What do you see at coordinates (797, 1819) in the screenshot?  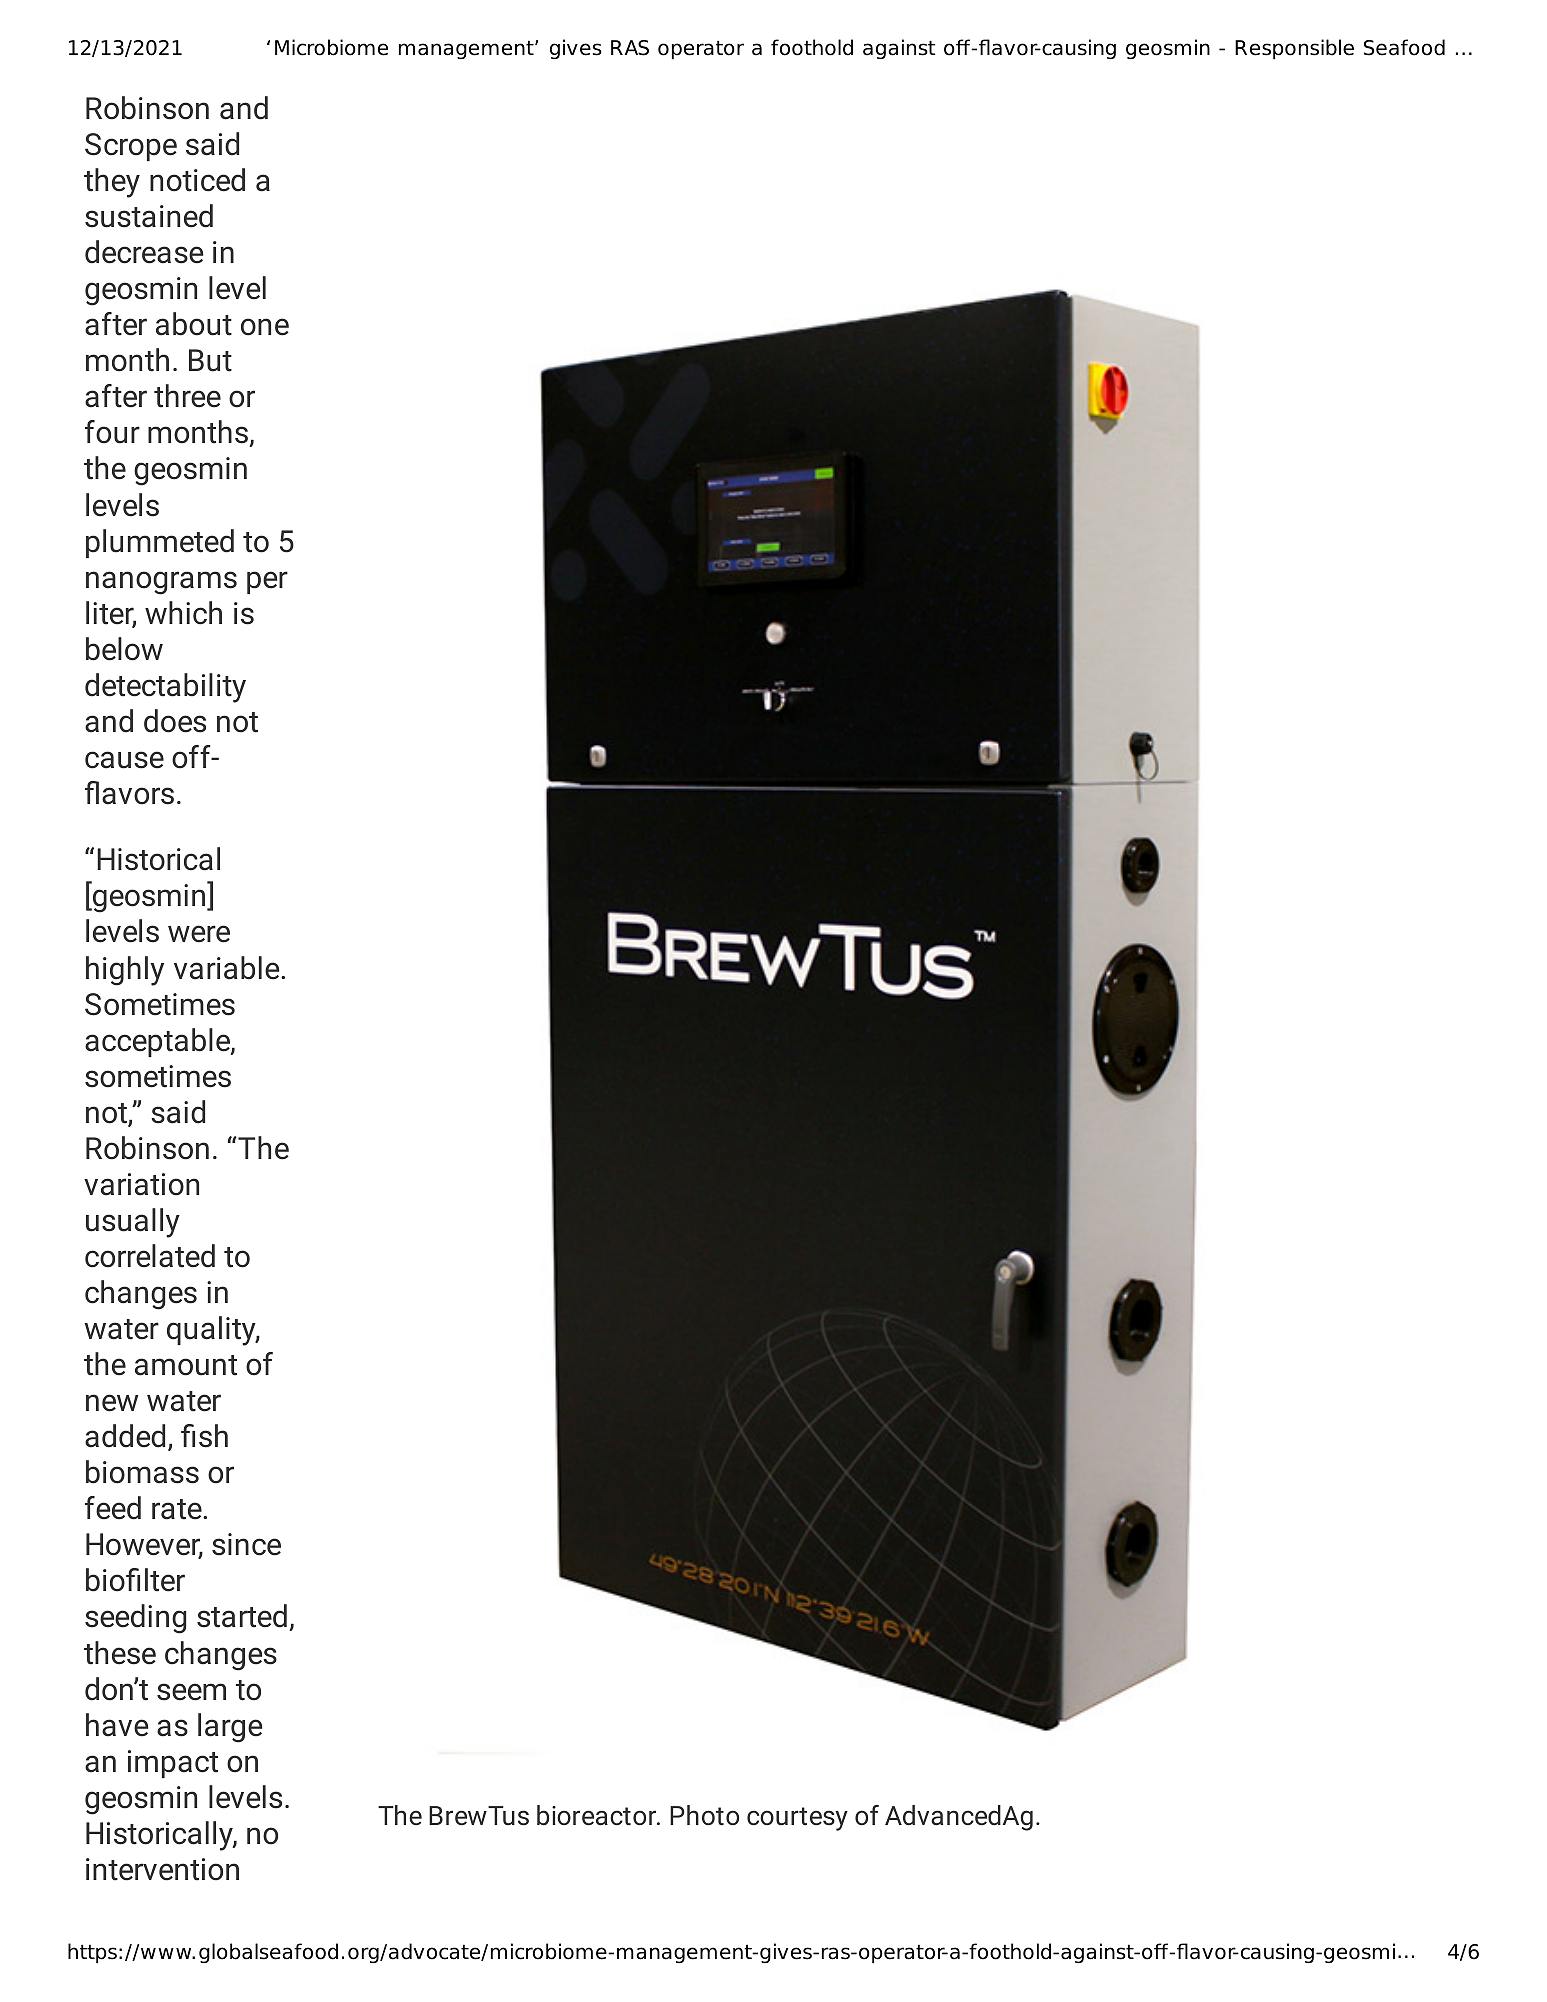 I see `courtesy` at bounding box center [797, 1819].
